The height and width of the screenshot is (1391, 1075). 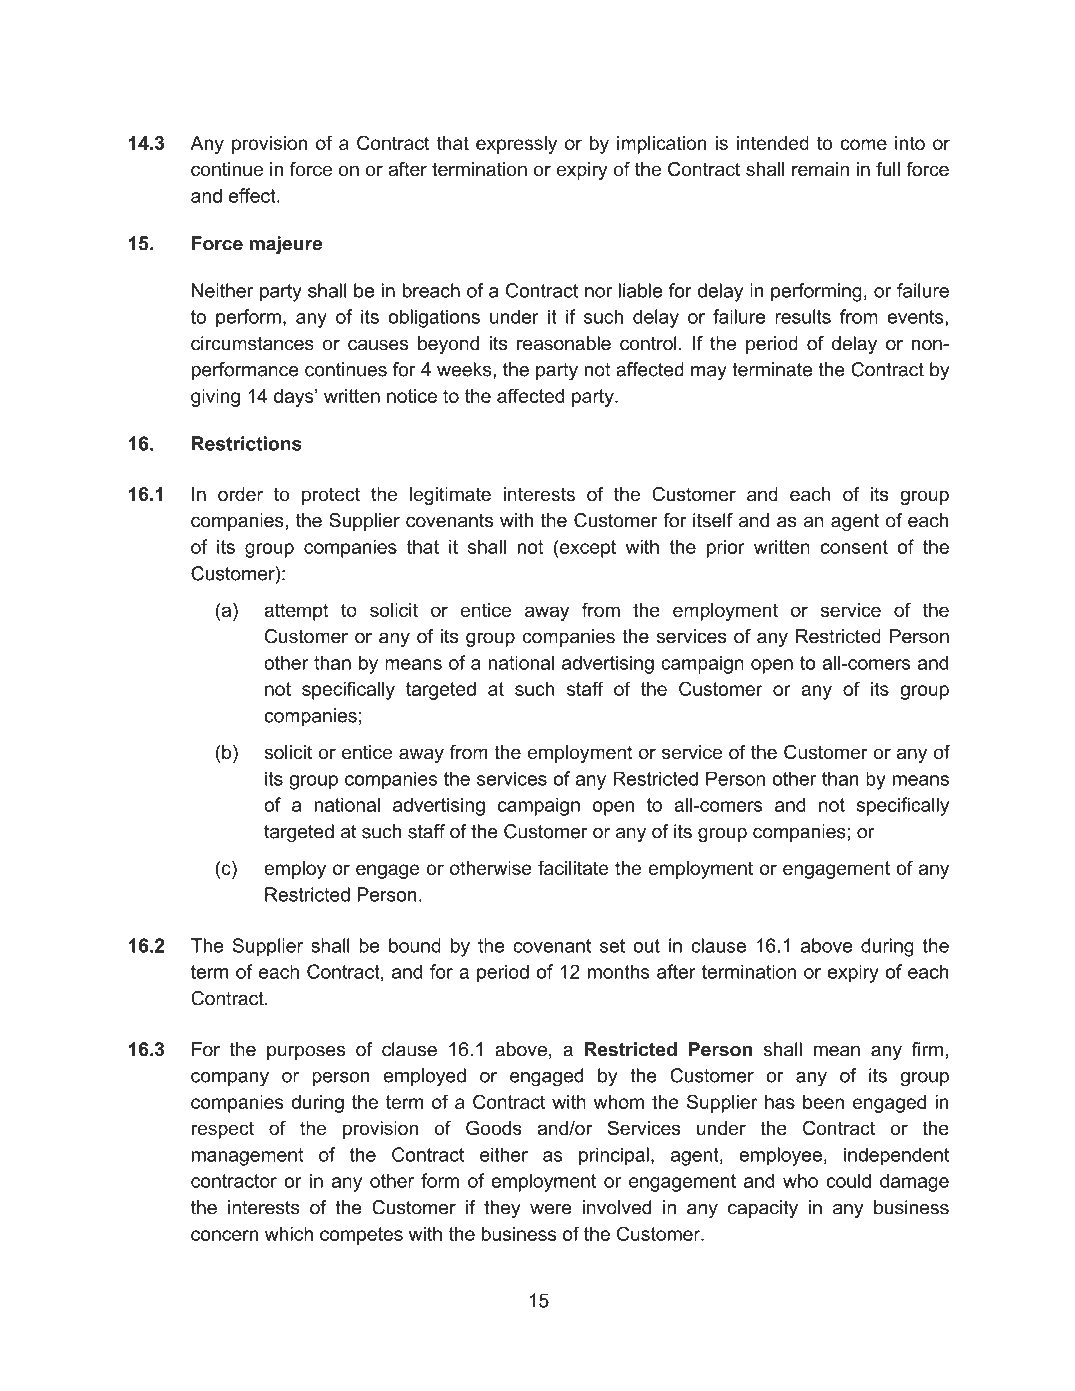 I want to click on which, so click(x=289, y=1234).
